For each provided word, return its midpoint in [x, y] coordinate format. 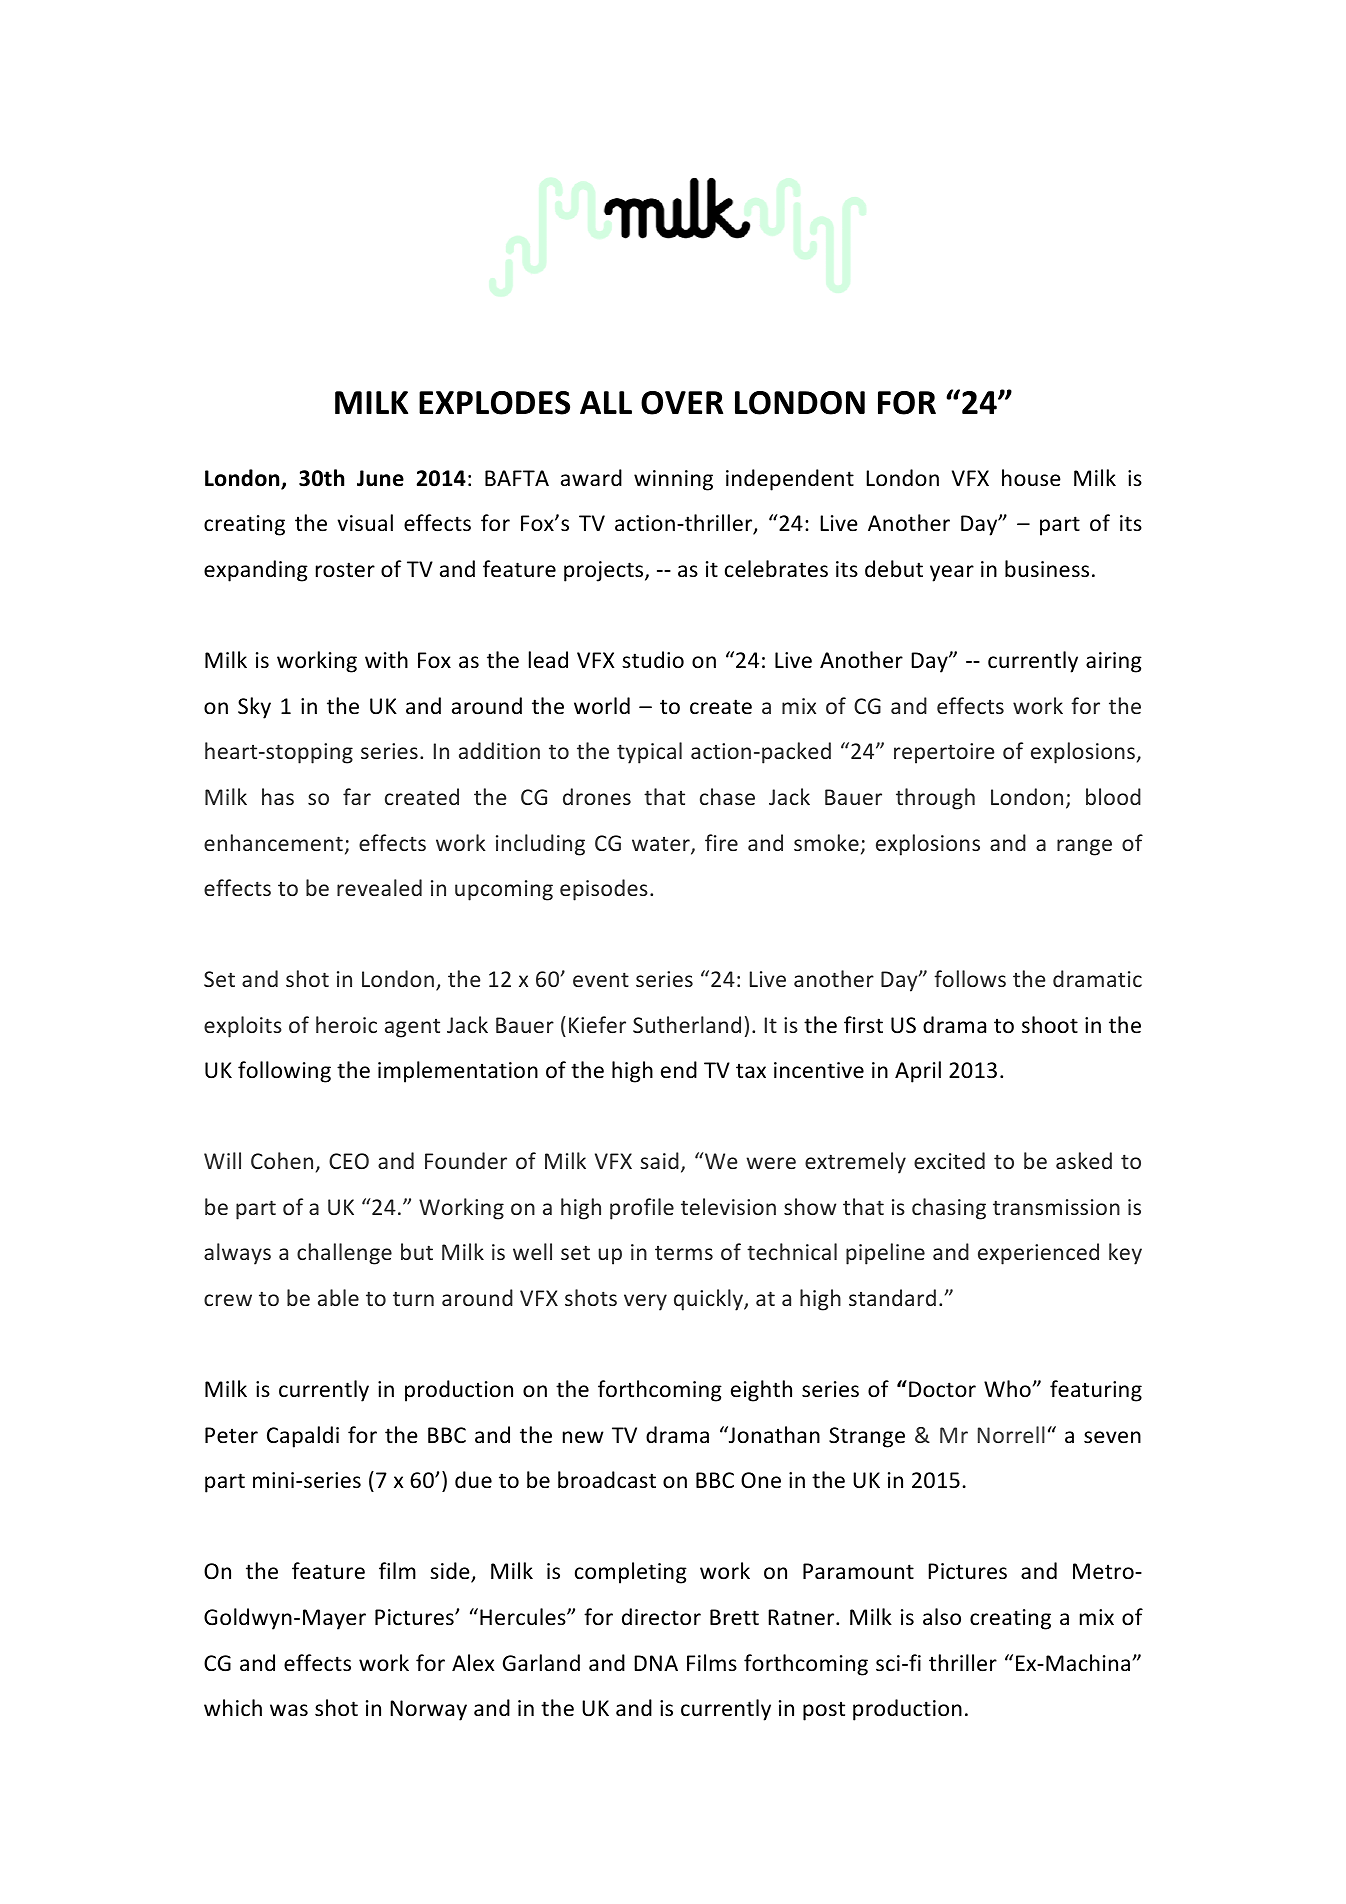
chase [727, 796]
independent [790, 480]
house [1031, 478]
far [357, 796]
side [451, 1572]
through [935, 799]
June [380, 478]
